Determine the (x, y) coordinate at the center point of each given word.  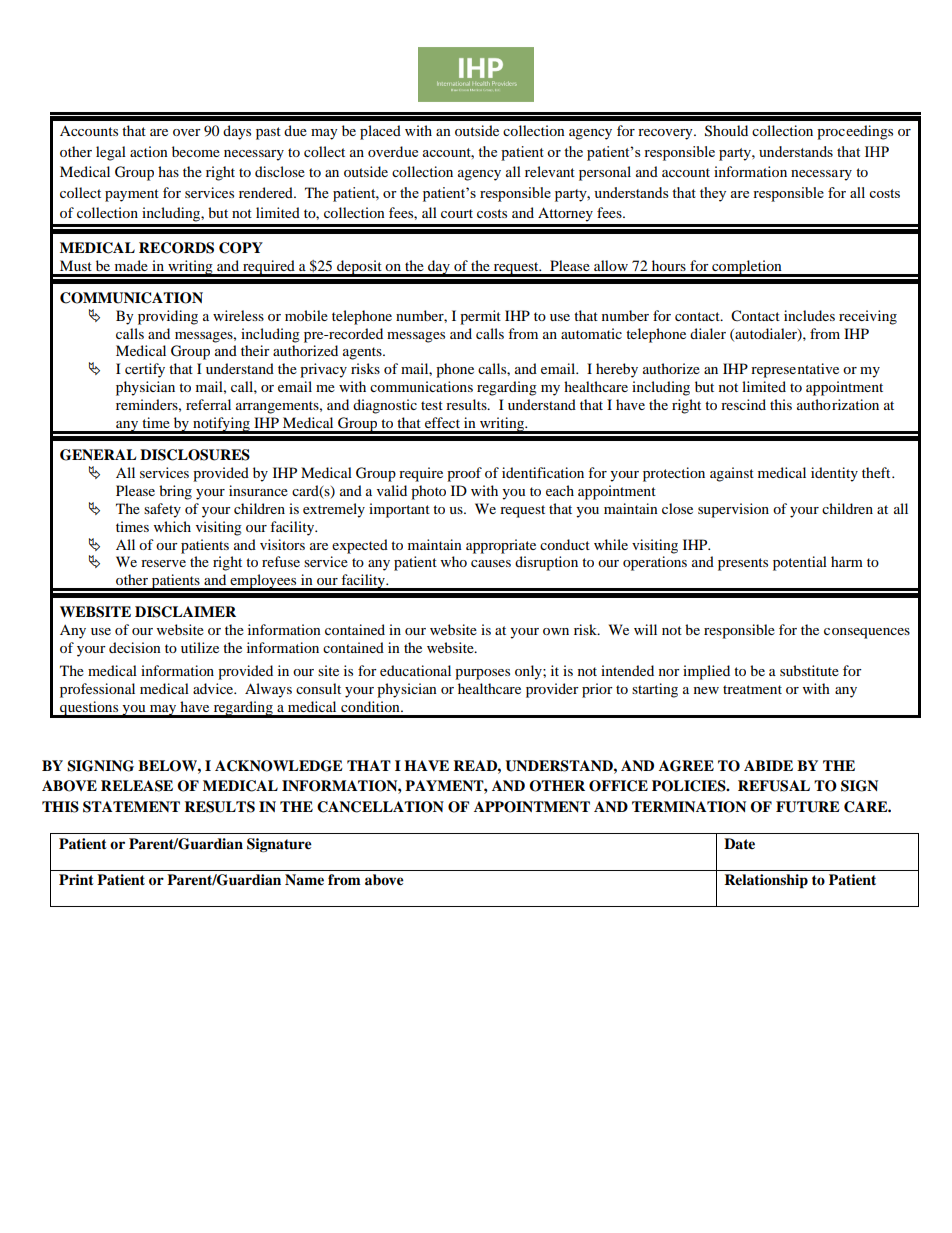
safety (162, 510)
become (196, 151)
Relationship (766, 881)
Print (76, 879)
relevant (550, 171)
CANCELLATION (380, 807)
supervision (733, 510)
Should (726, 131)
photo (428, 492)
